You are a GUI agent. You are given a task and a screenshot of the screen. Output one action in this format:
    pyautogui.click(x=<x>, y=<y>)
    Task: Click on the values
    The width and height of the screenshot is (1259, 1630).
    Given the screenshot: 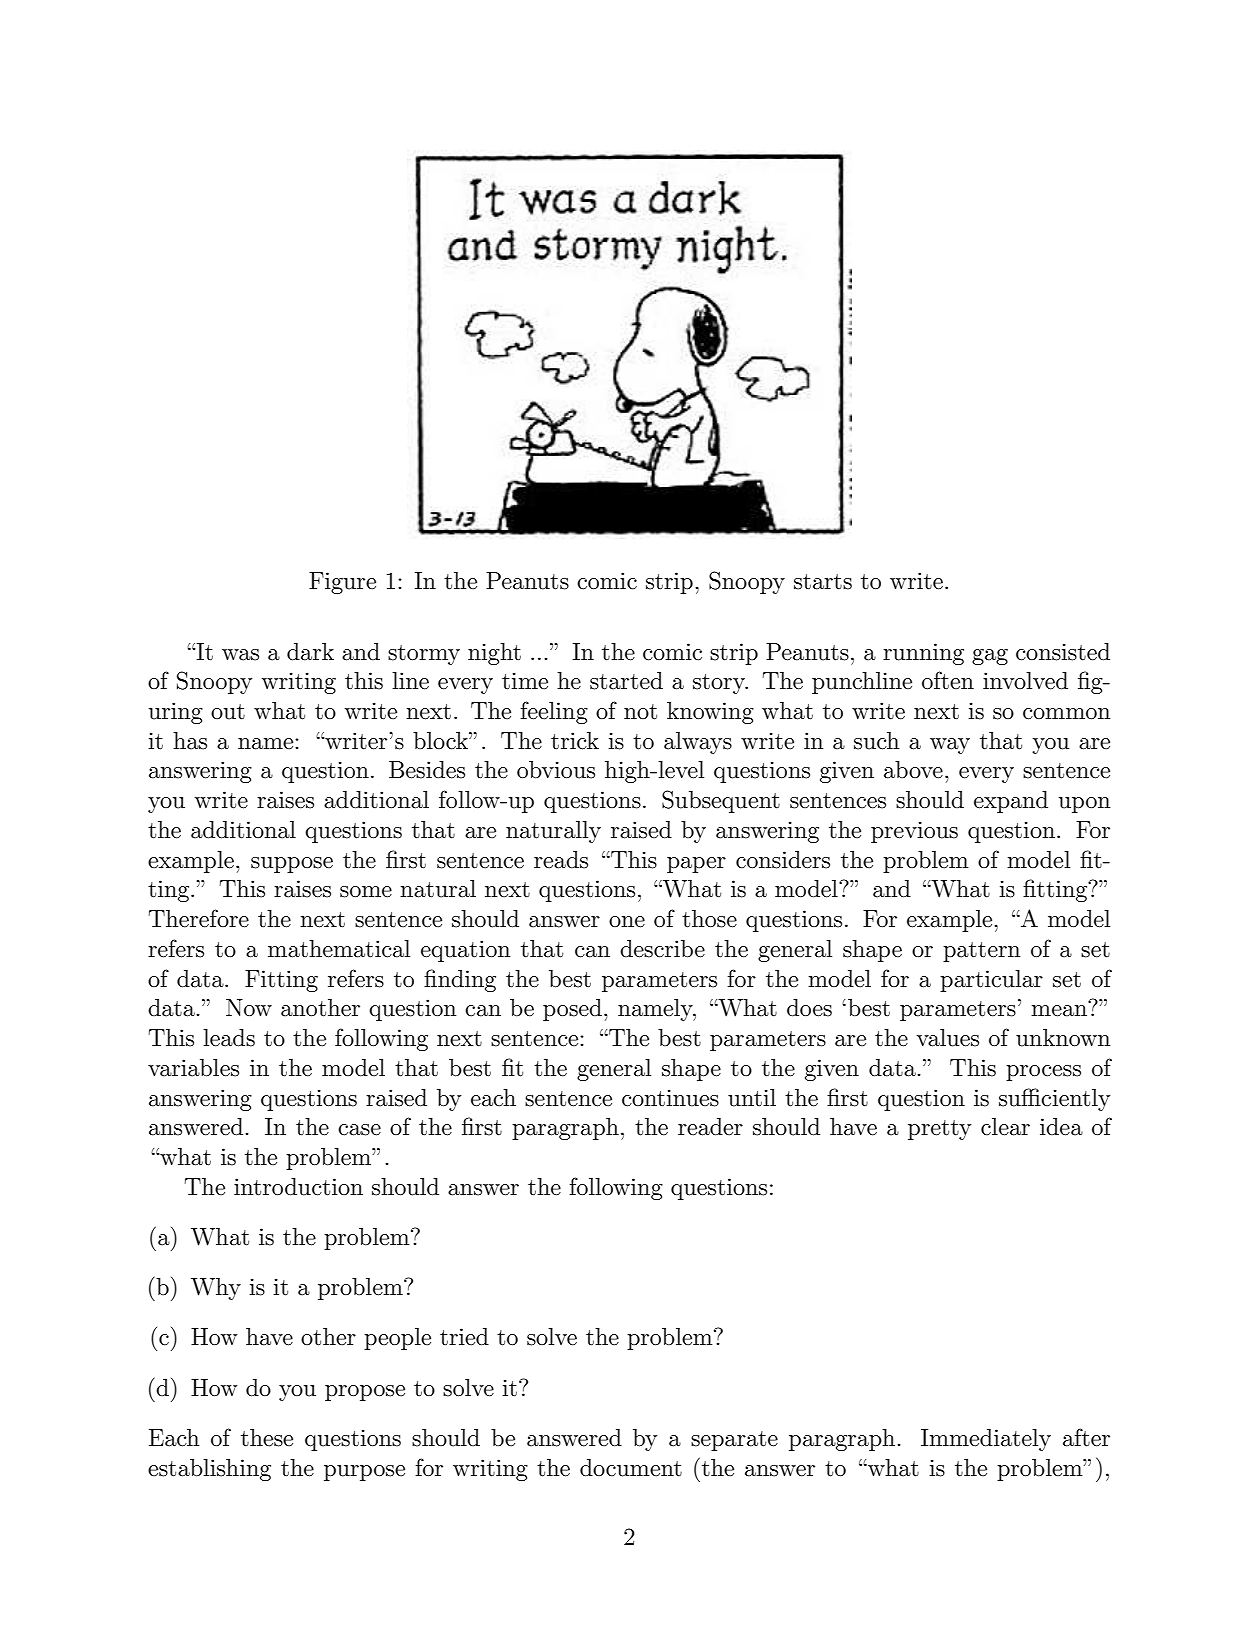 What is the action you would take?
    pyautogui.click(x=948, y=1038)
